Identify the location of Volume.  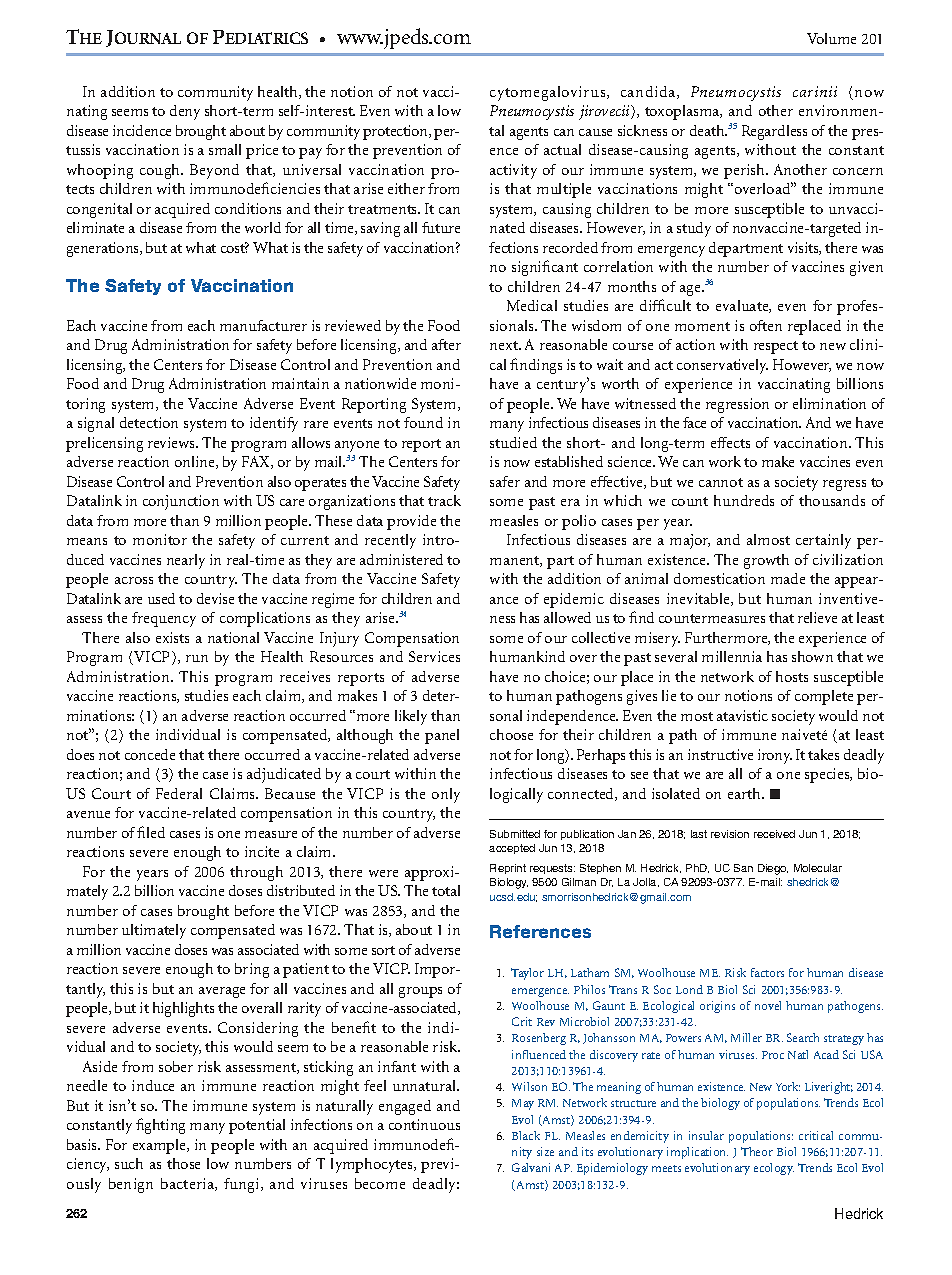
(831, 38).
